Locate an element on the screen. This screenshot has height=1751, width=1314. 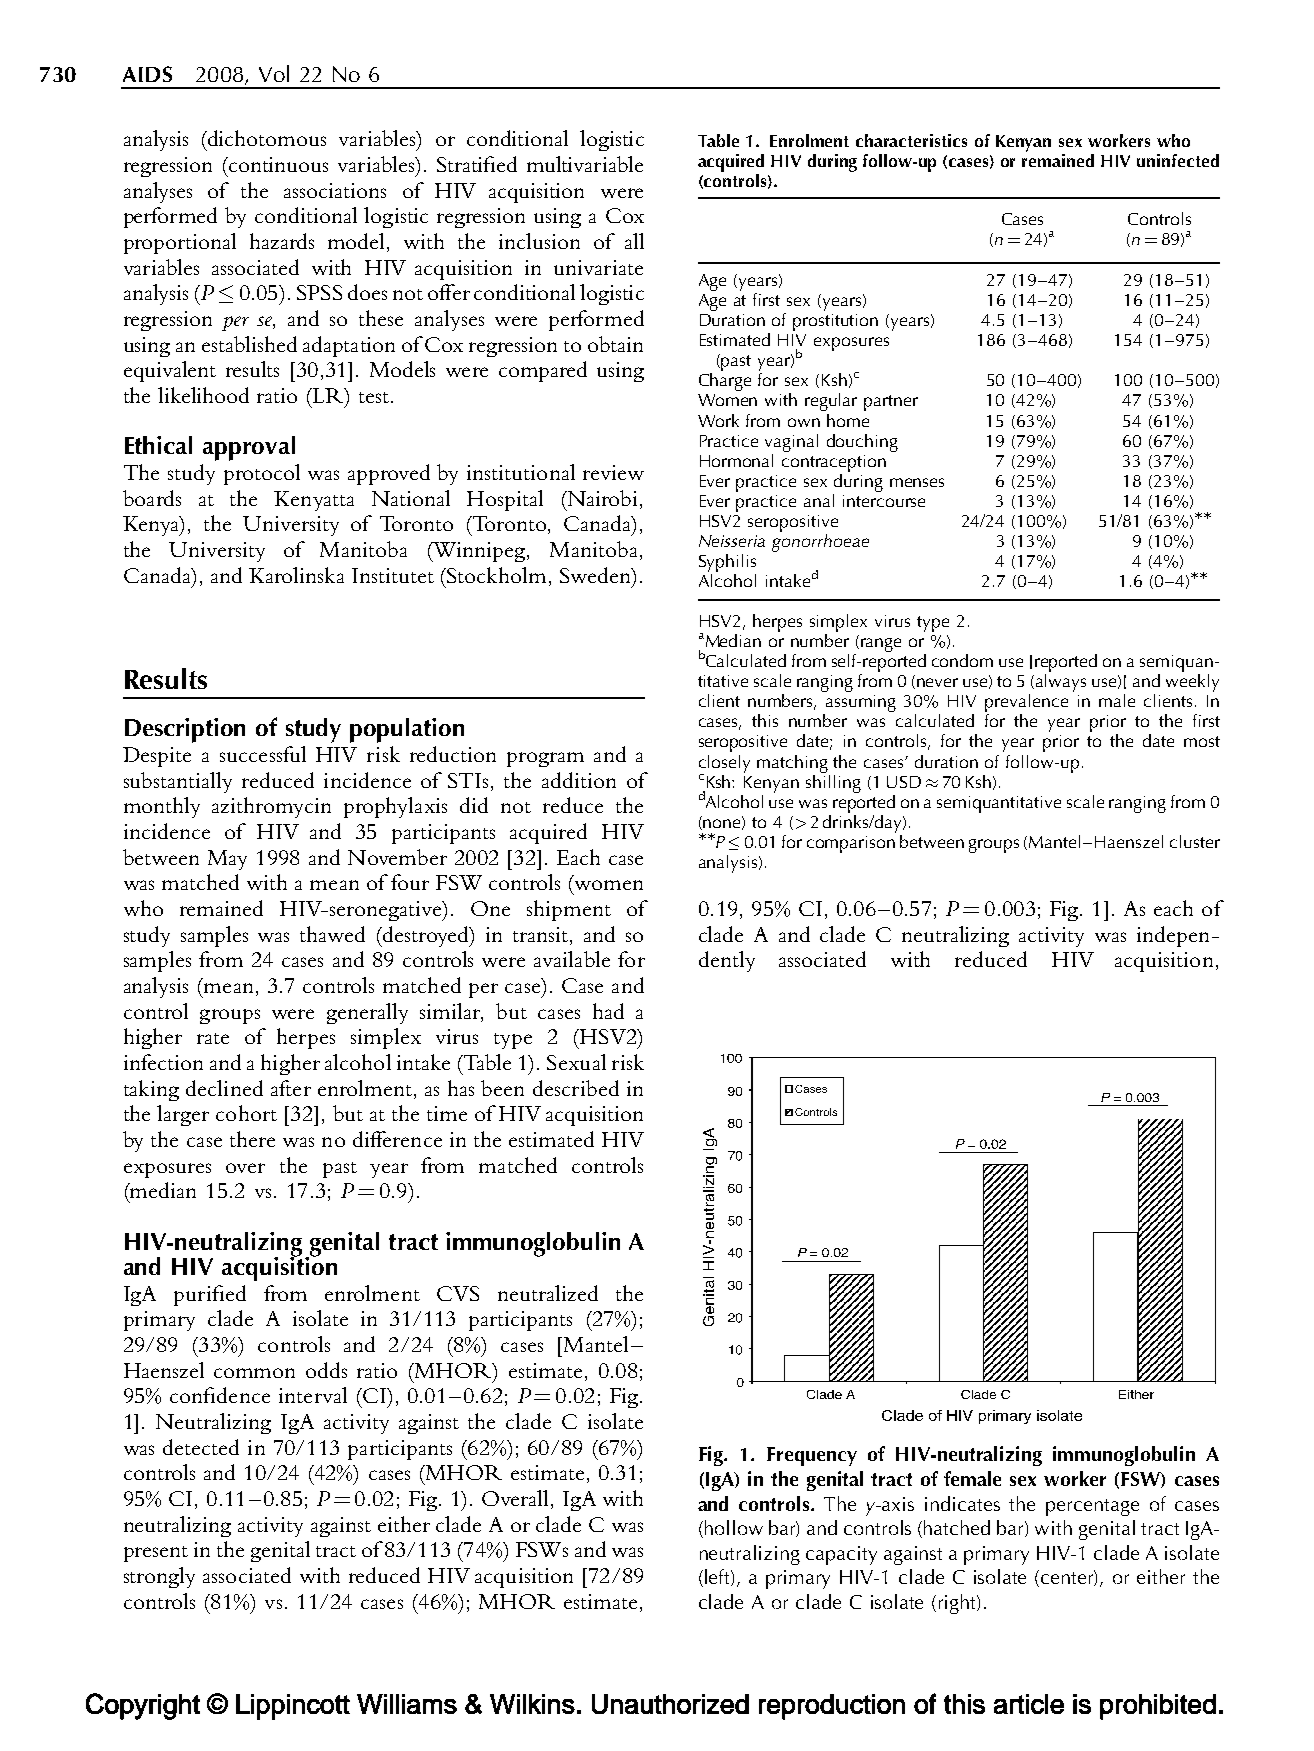
univariate is located at coordinates (598, 267).
